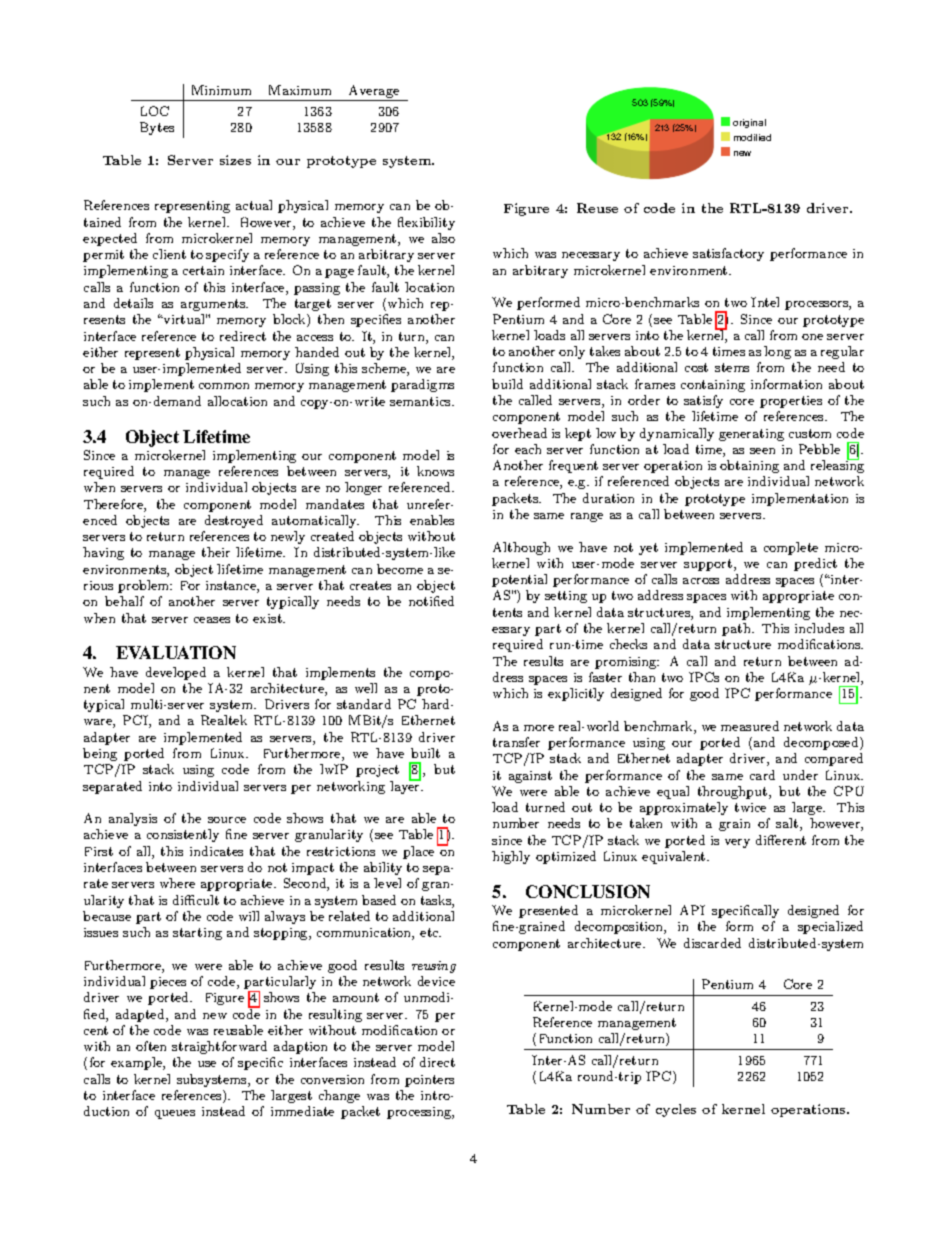 The image size is (952, 1233). What do you see at coordinates (519, 580) in the screenshot?
I see `potential` at bounding box center [519, 580].
